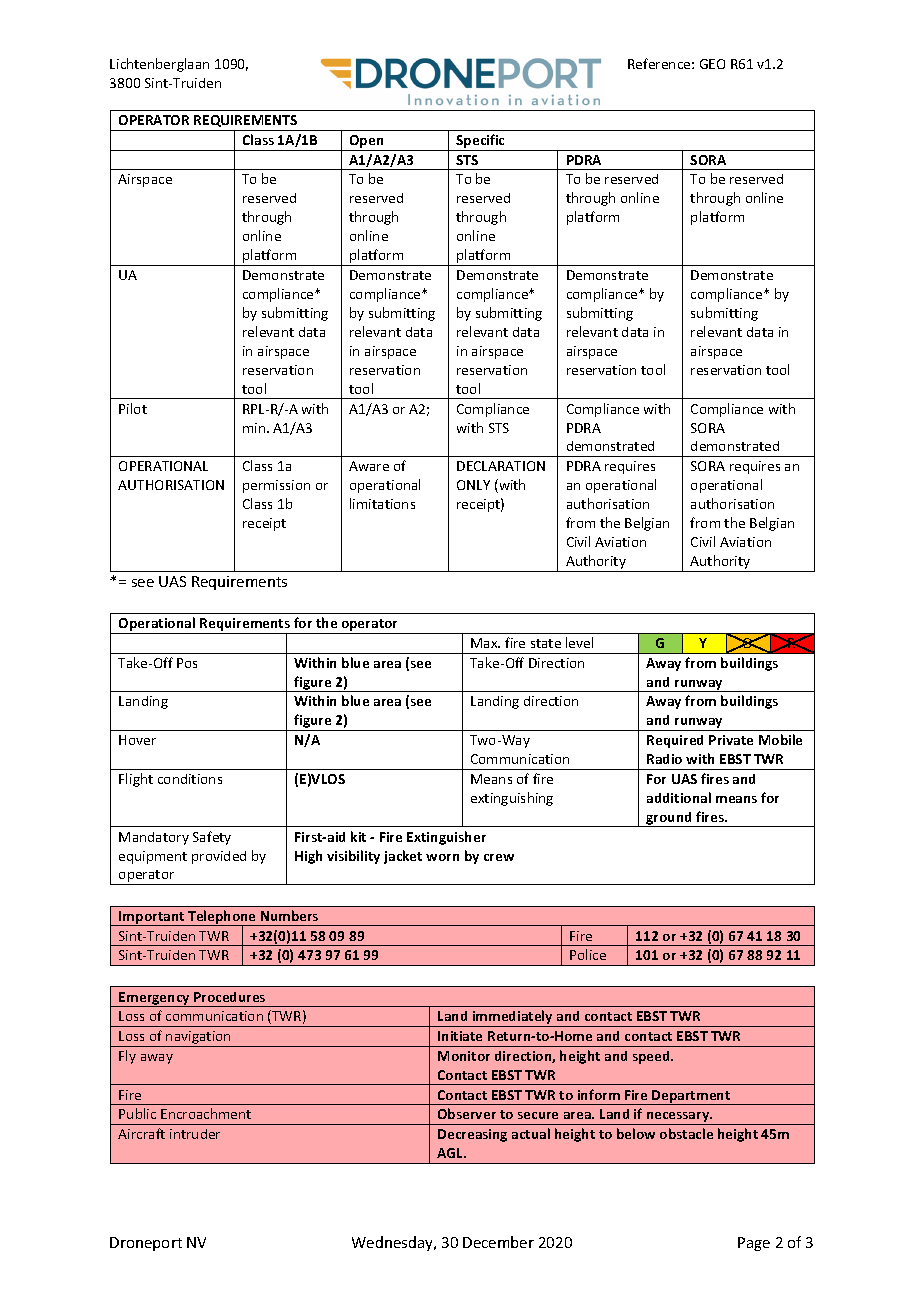  I want to click on conditions, so click(190, 779).
